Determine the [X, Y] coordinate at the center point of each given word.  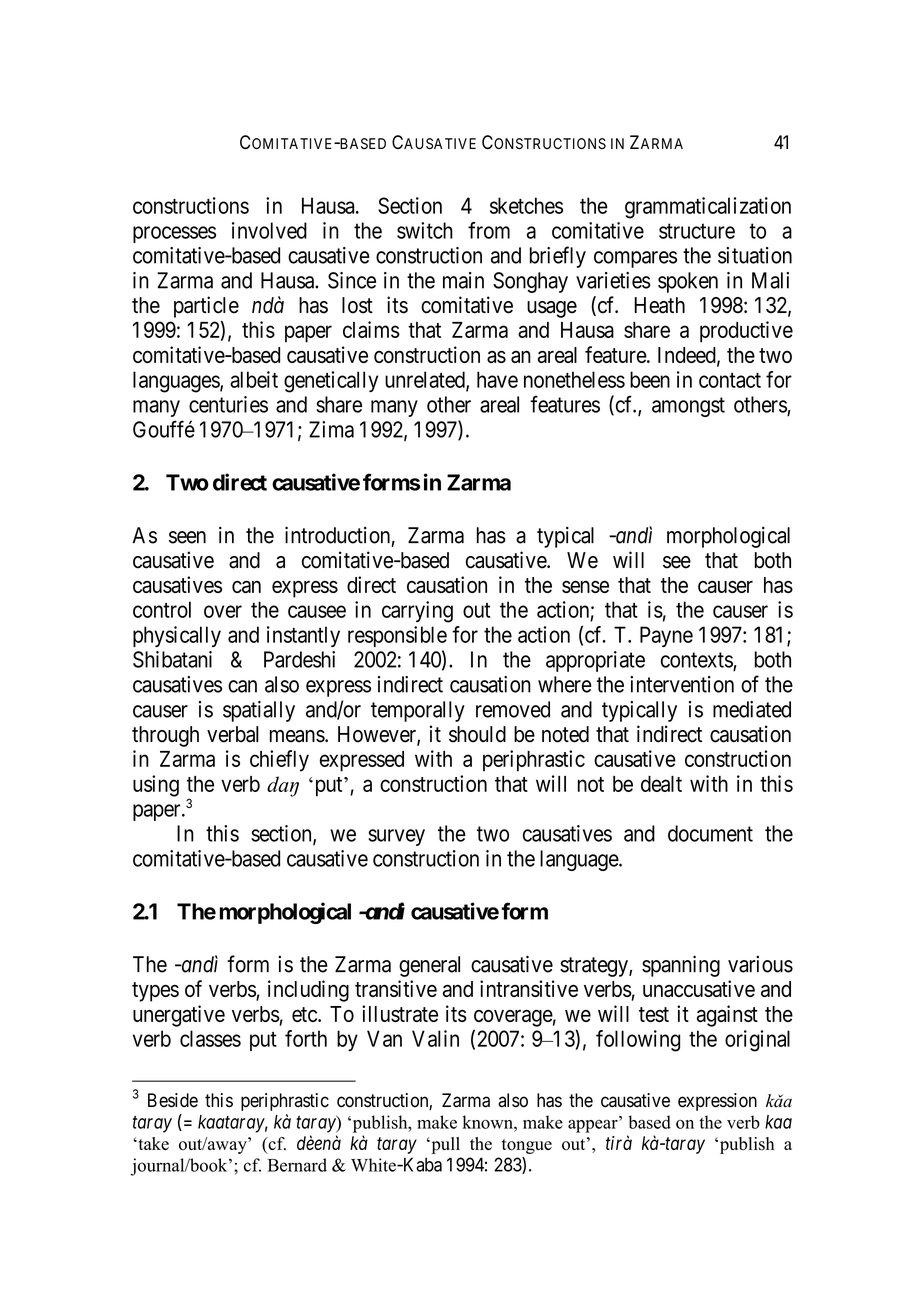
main [463, 280]
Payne [666, 636]
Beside [173, 1100]
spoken [688, 282]
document [710, 833]
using [156, 786]
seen [187, 537]
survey [396, 837]
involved [269, 230]
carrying [417, 612]
